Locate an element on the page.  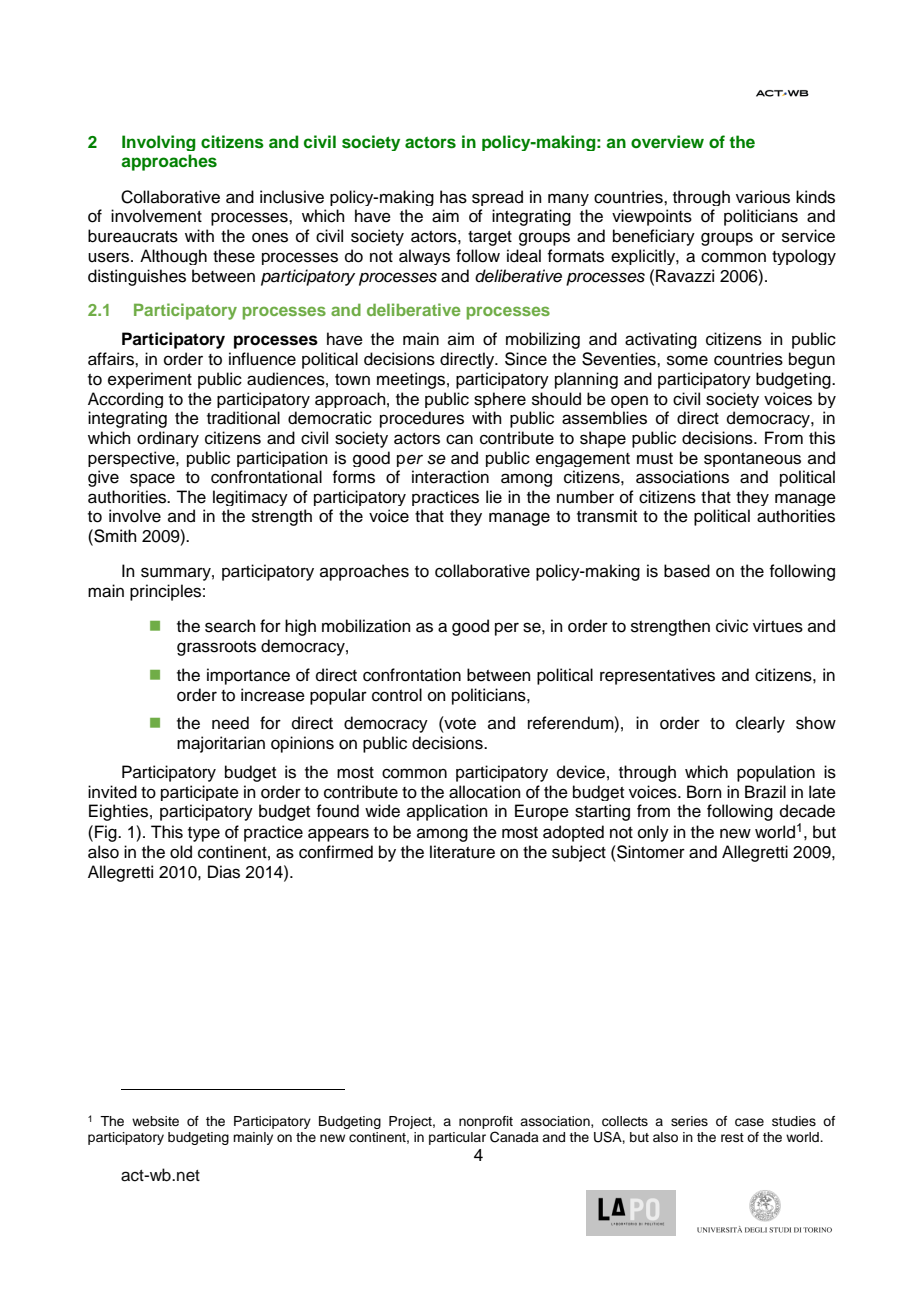
participate is located at coordinates (200, 793).
